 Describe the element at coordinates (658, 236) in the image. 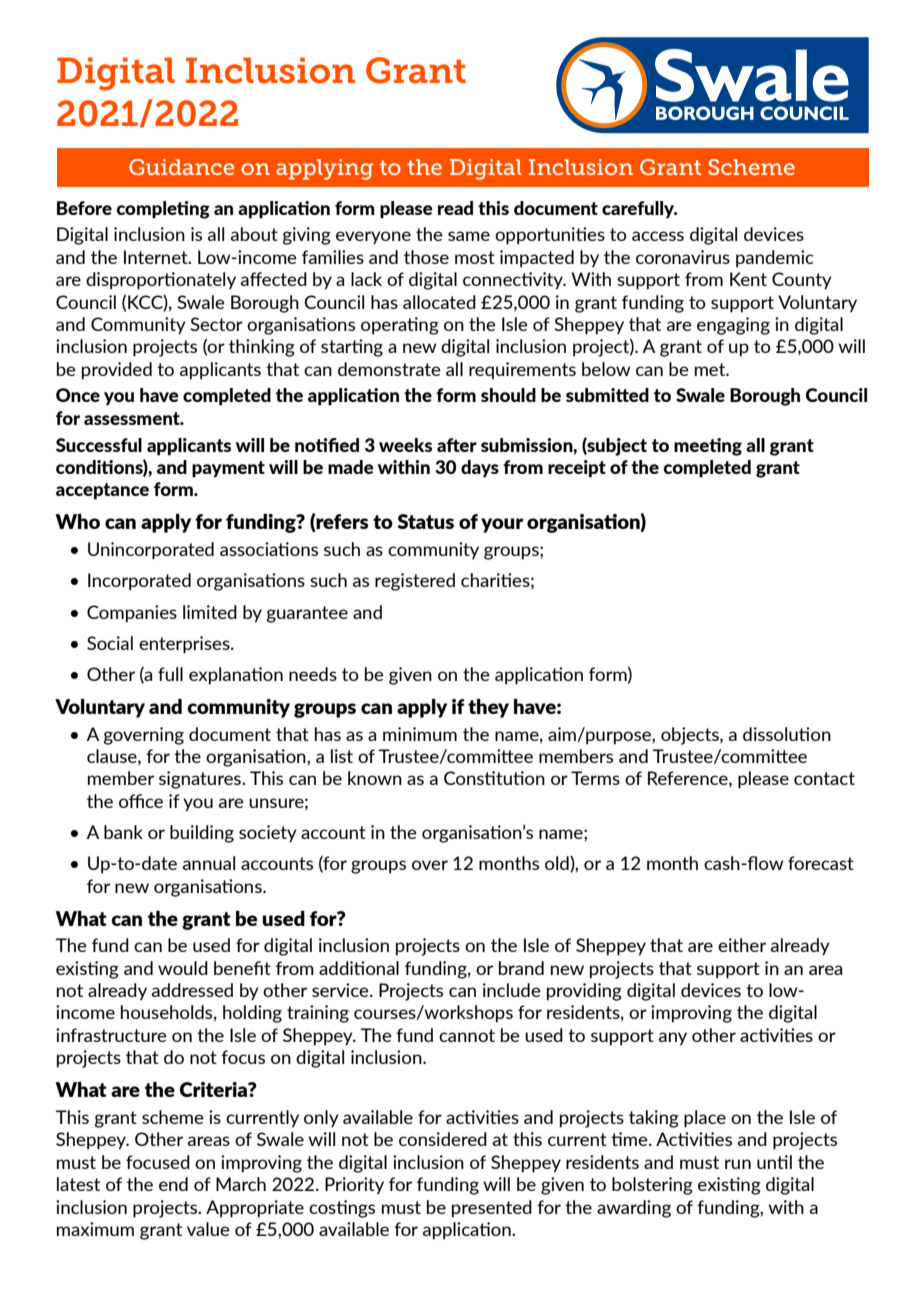

I see `access` at that location.
